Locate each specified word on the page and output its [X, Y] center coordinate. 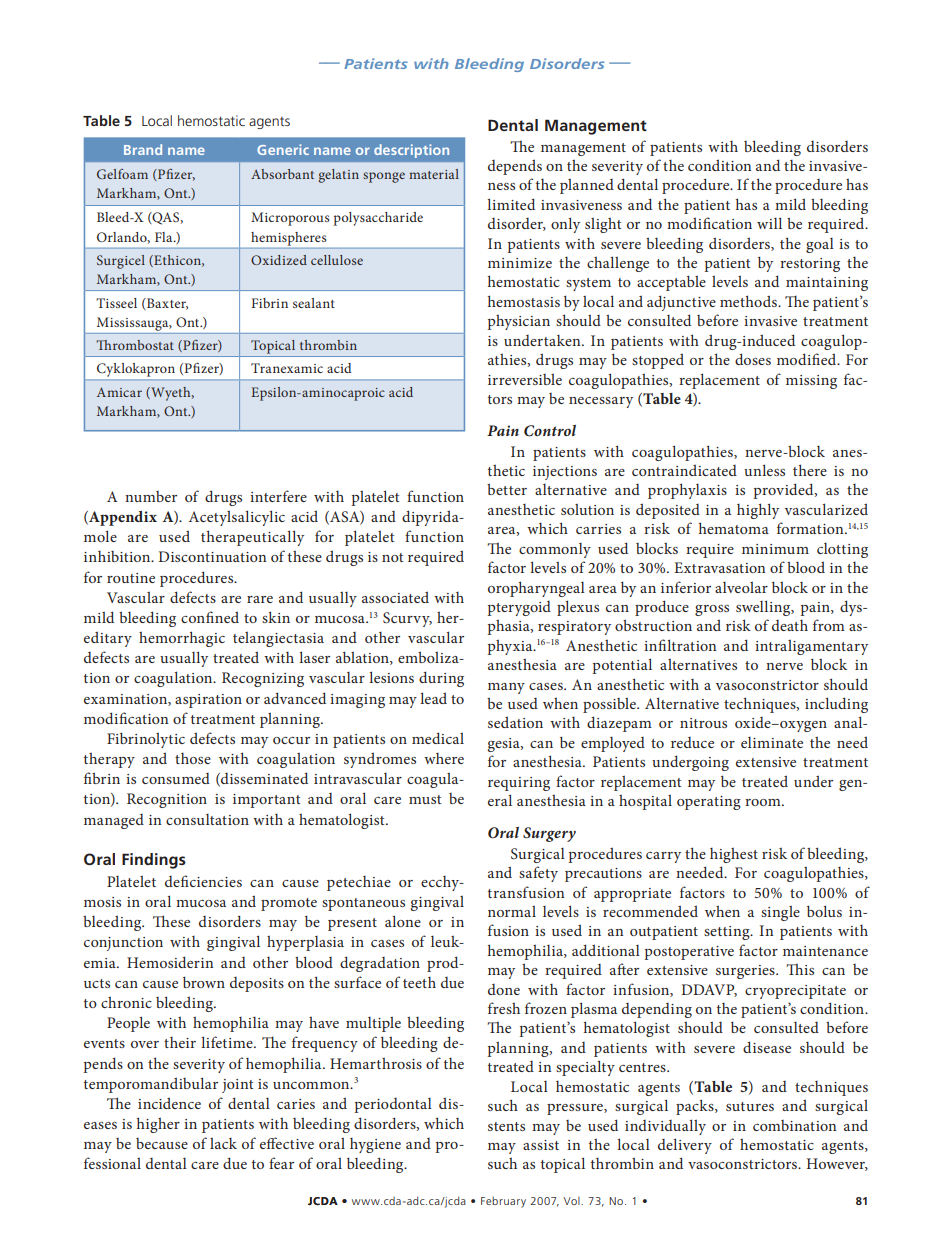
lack [223, 1143]
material [434, 174]
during [441, 679]
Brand [143, 149]
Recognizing [263, 679]
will [769, 223]
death [790, 625]
